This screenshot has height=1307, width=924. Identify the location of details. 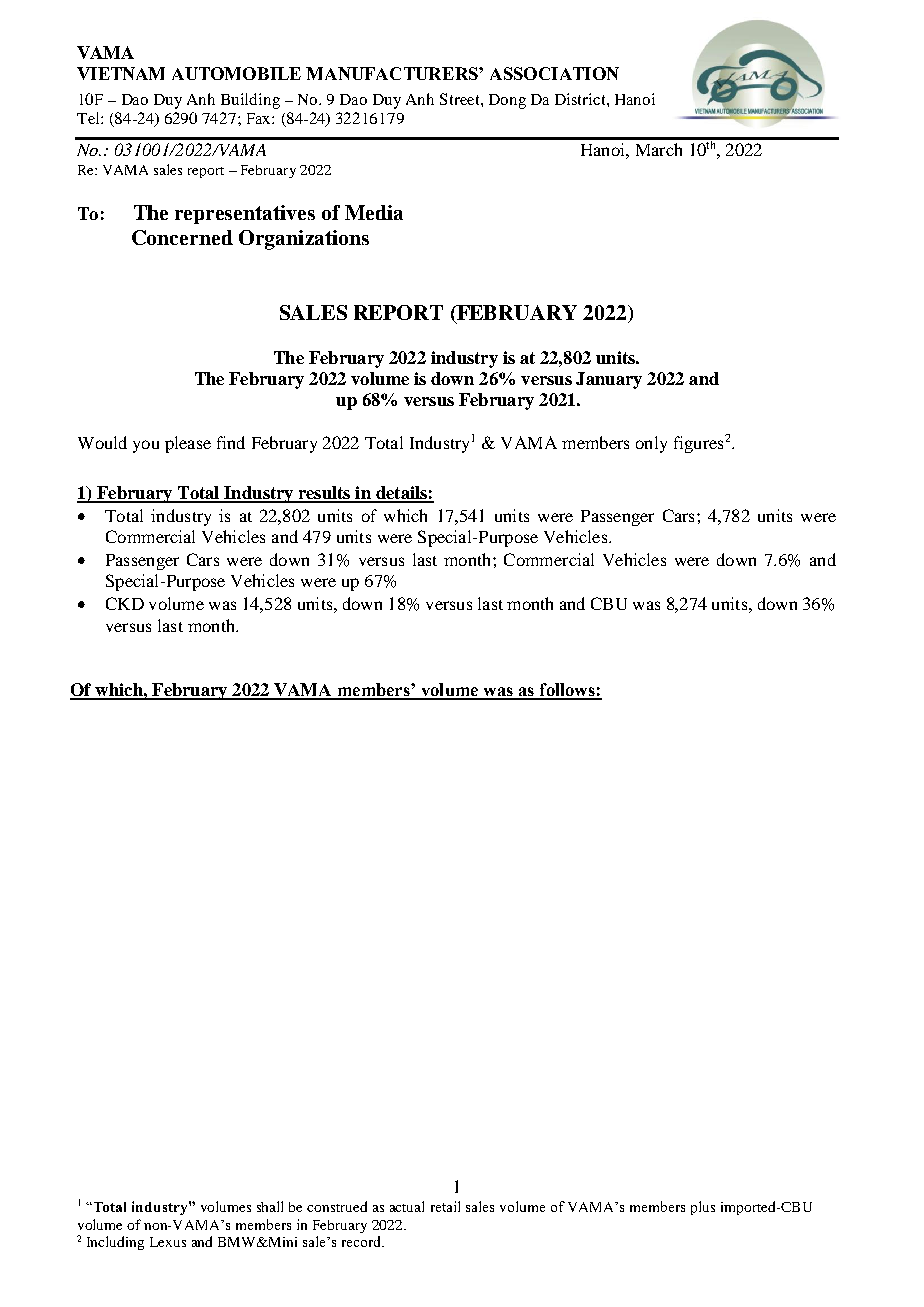
(401, 494).
